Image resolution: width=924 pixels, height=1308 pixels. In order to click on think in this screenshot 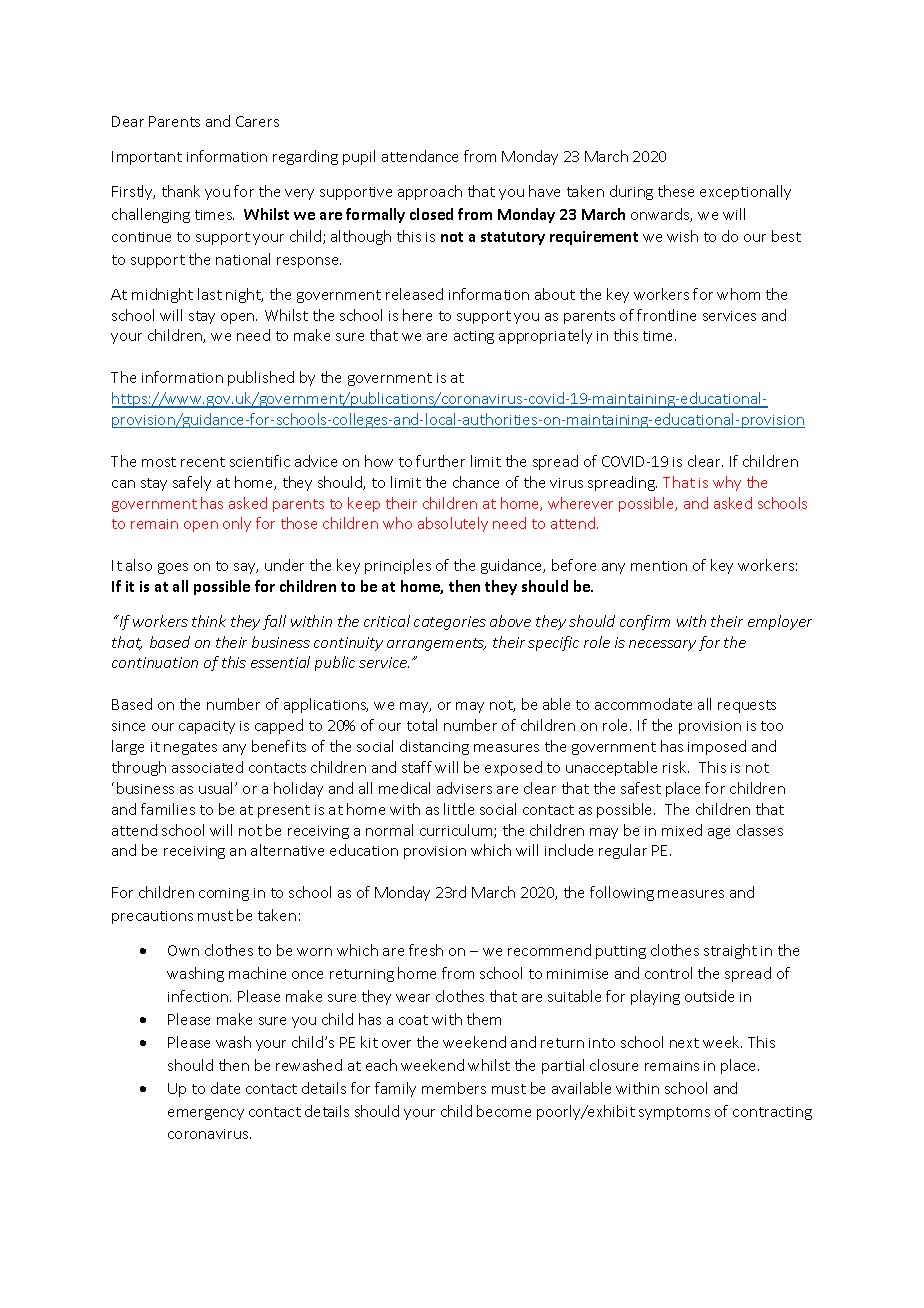, I will do `click(209, 621)`.
